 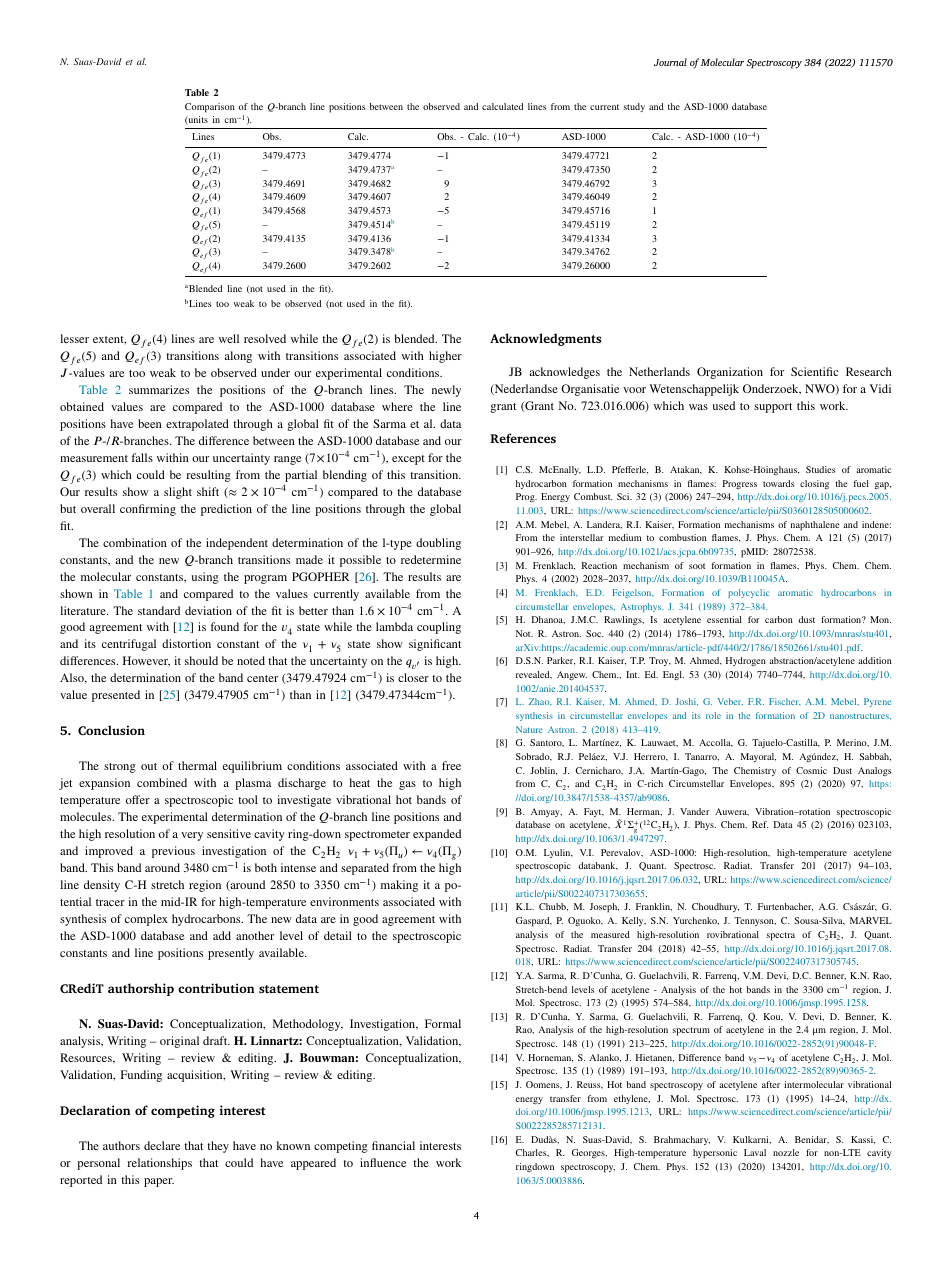 What do you see at coordinates (399, 886) in the screenshot?
I see `making` at bounding box center [399, 886].
